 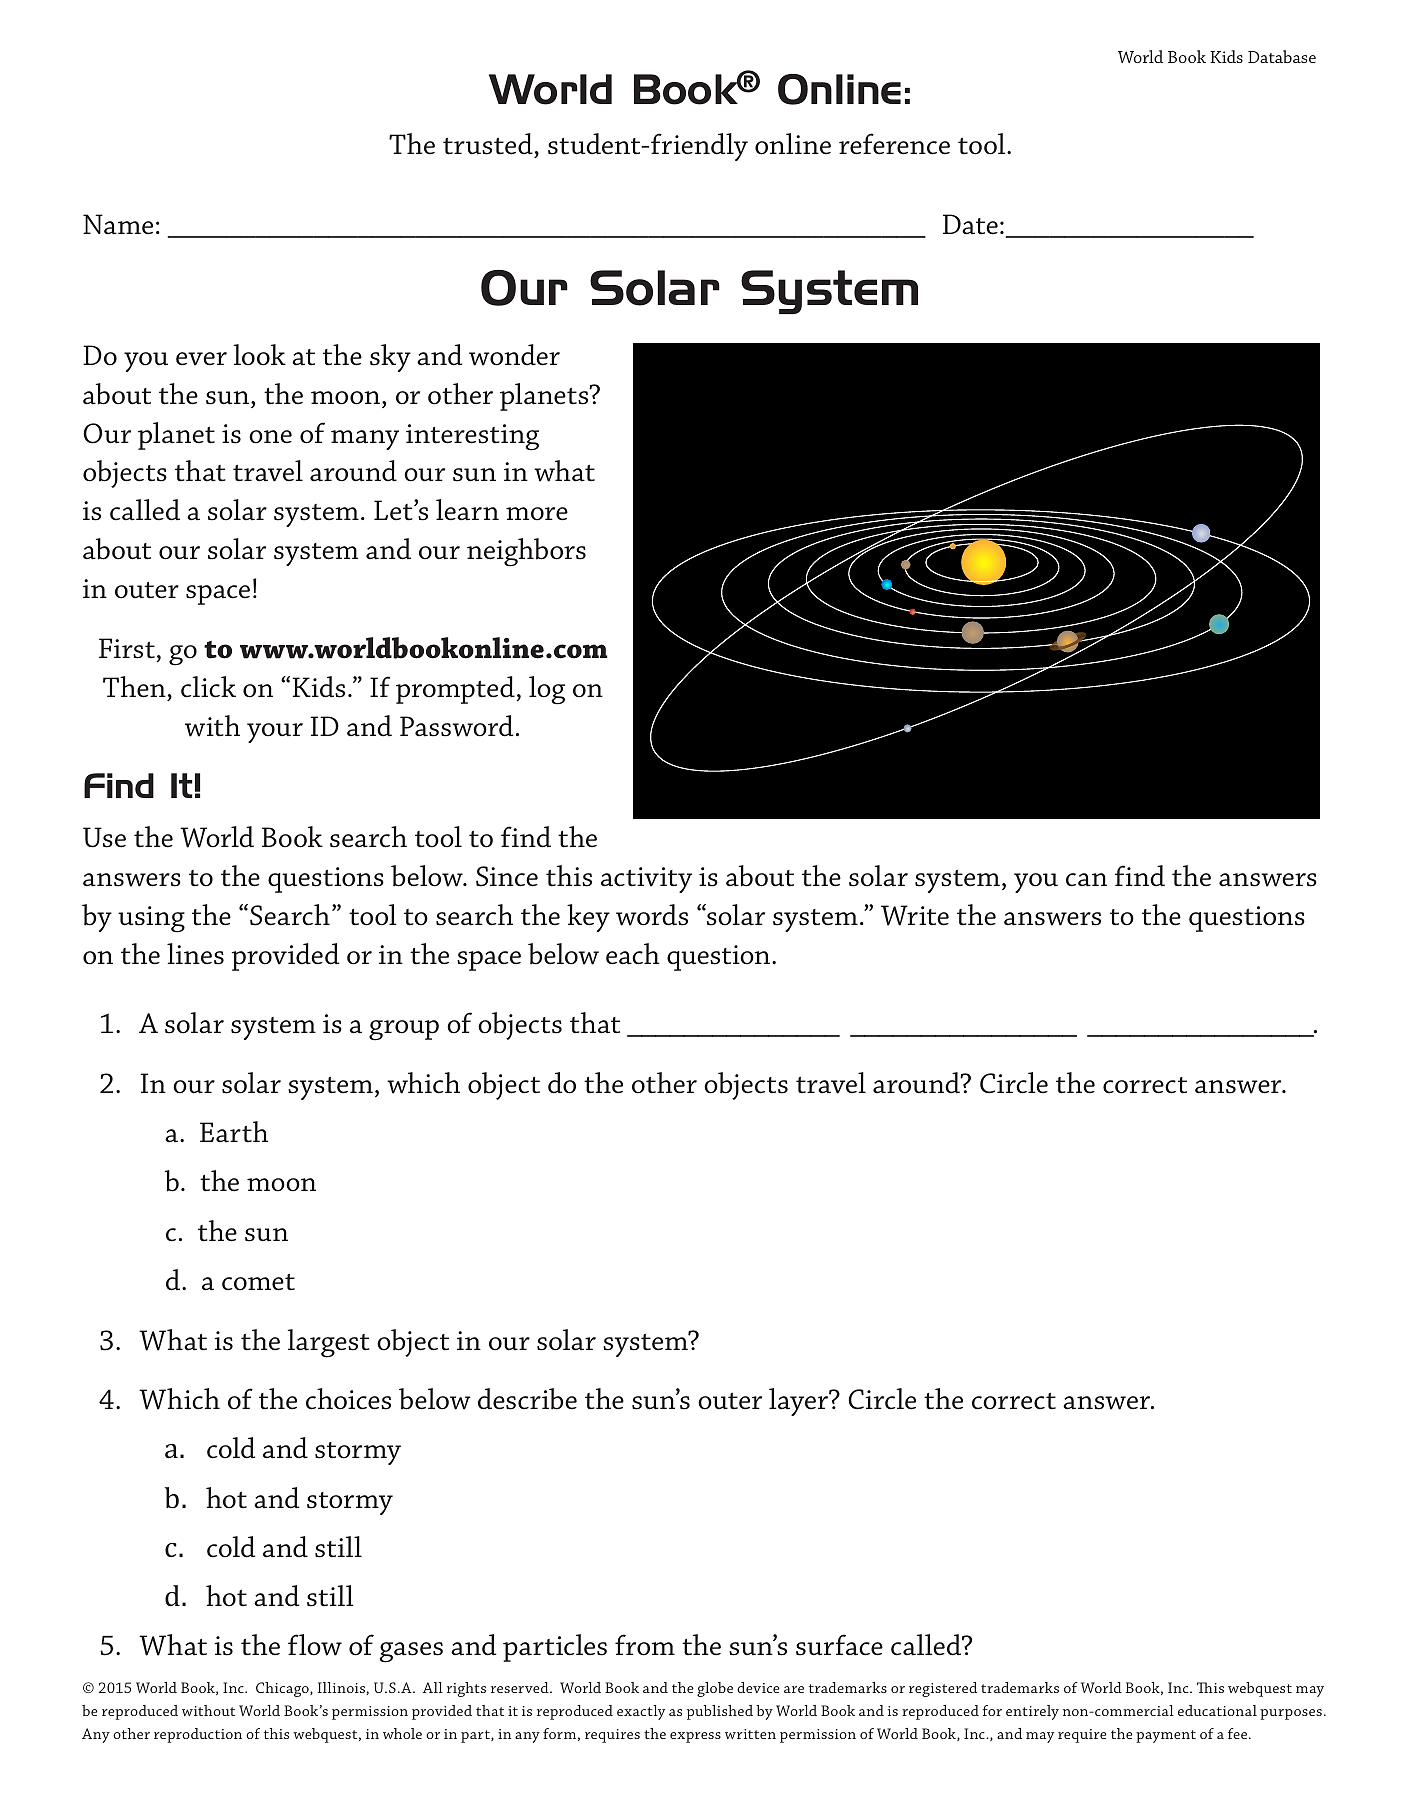 I want to click on reference, so click(x=894, y=144).
